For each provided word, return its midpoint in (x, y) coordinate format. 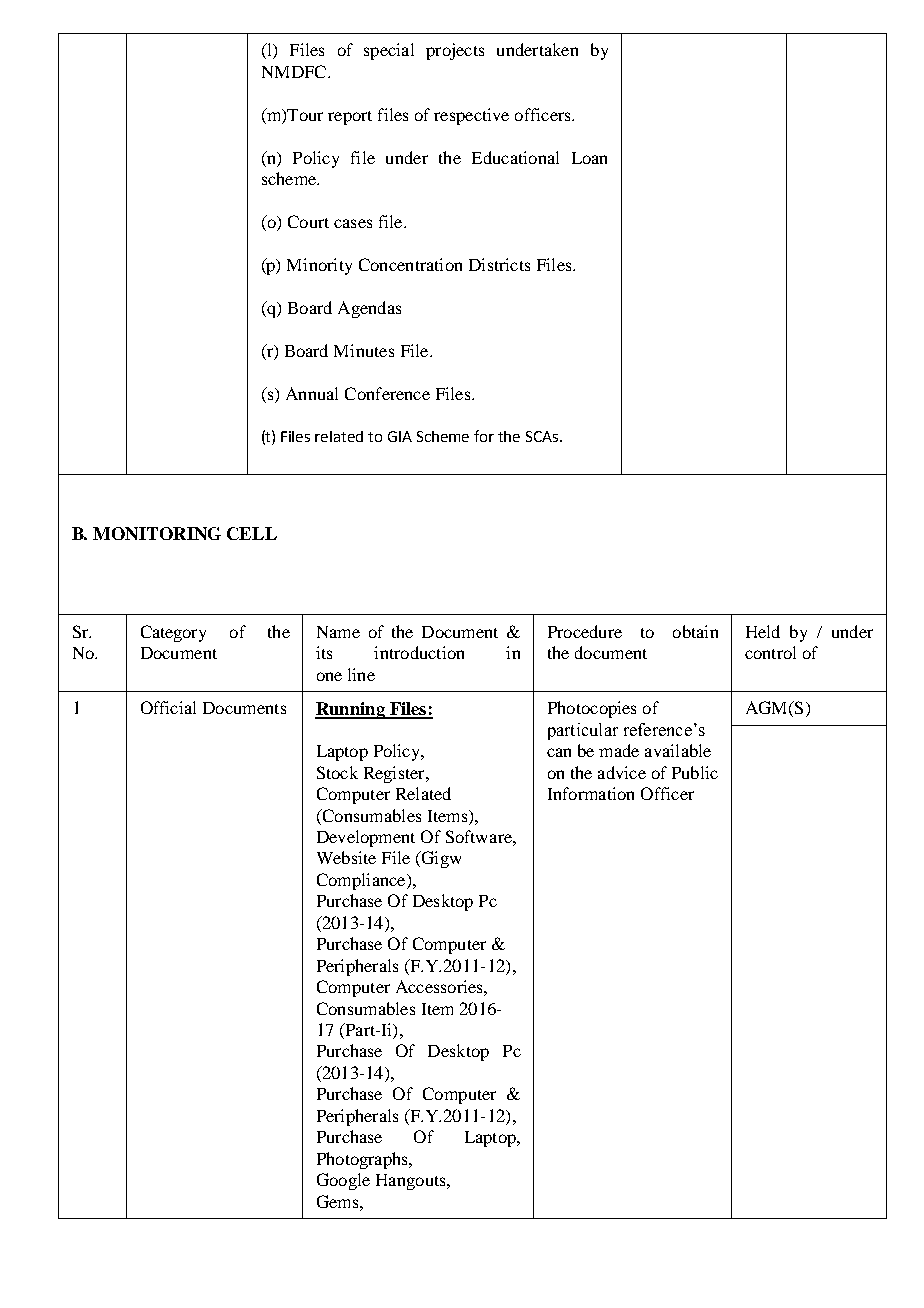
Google (343, 1181)
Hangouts (412, 1182)
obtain (695, 631)
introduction (419, 652)
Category (173, 633)
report (350, 118)
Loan (589, 158)
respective (471, 116)
